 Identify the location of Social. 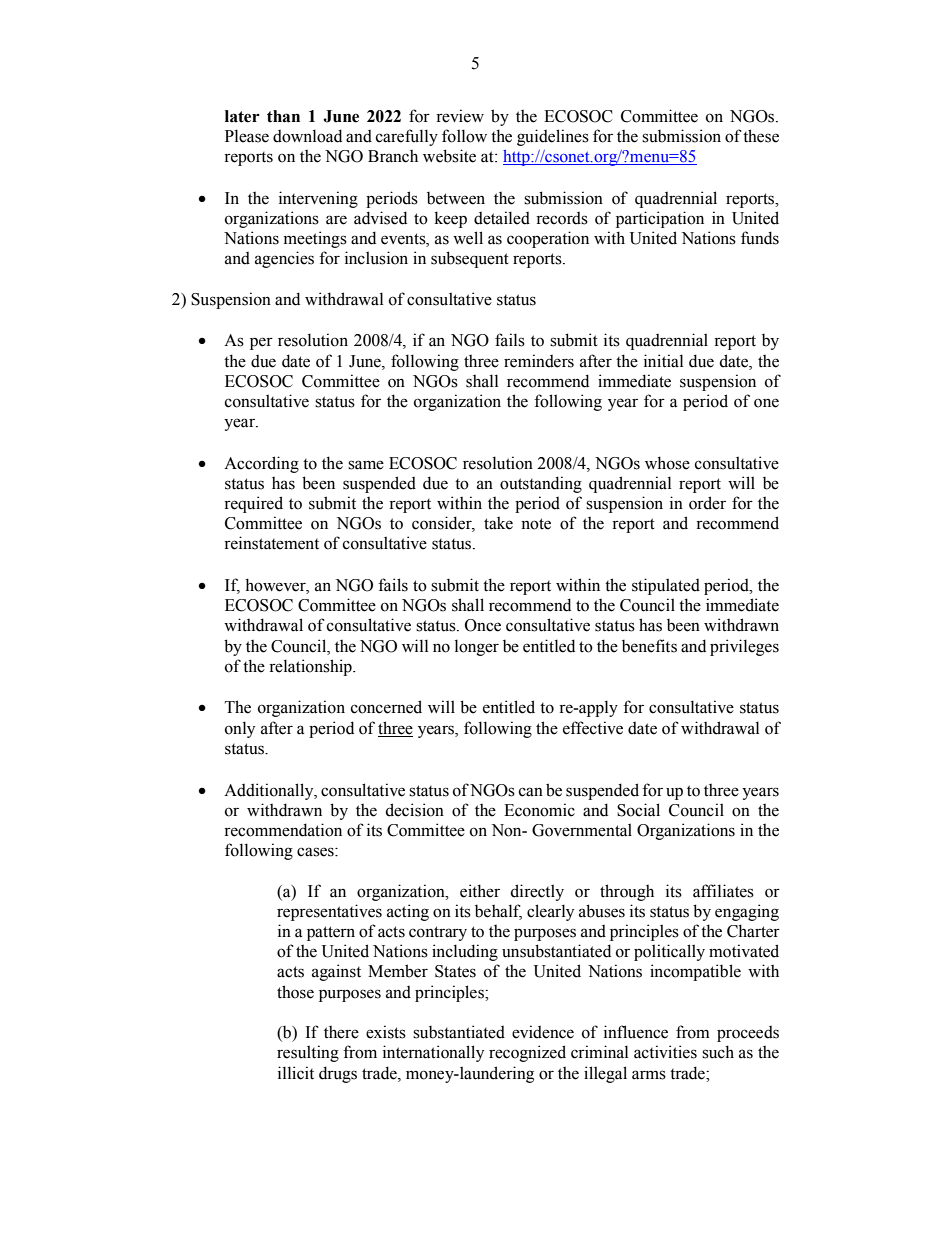
(638, 810).
